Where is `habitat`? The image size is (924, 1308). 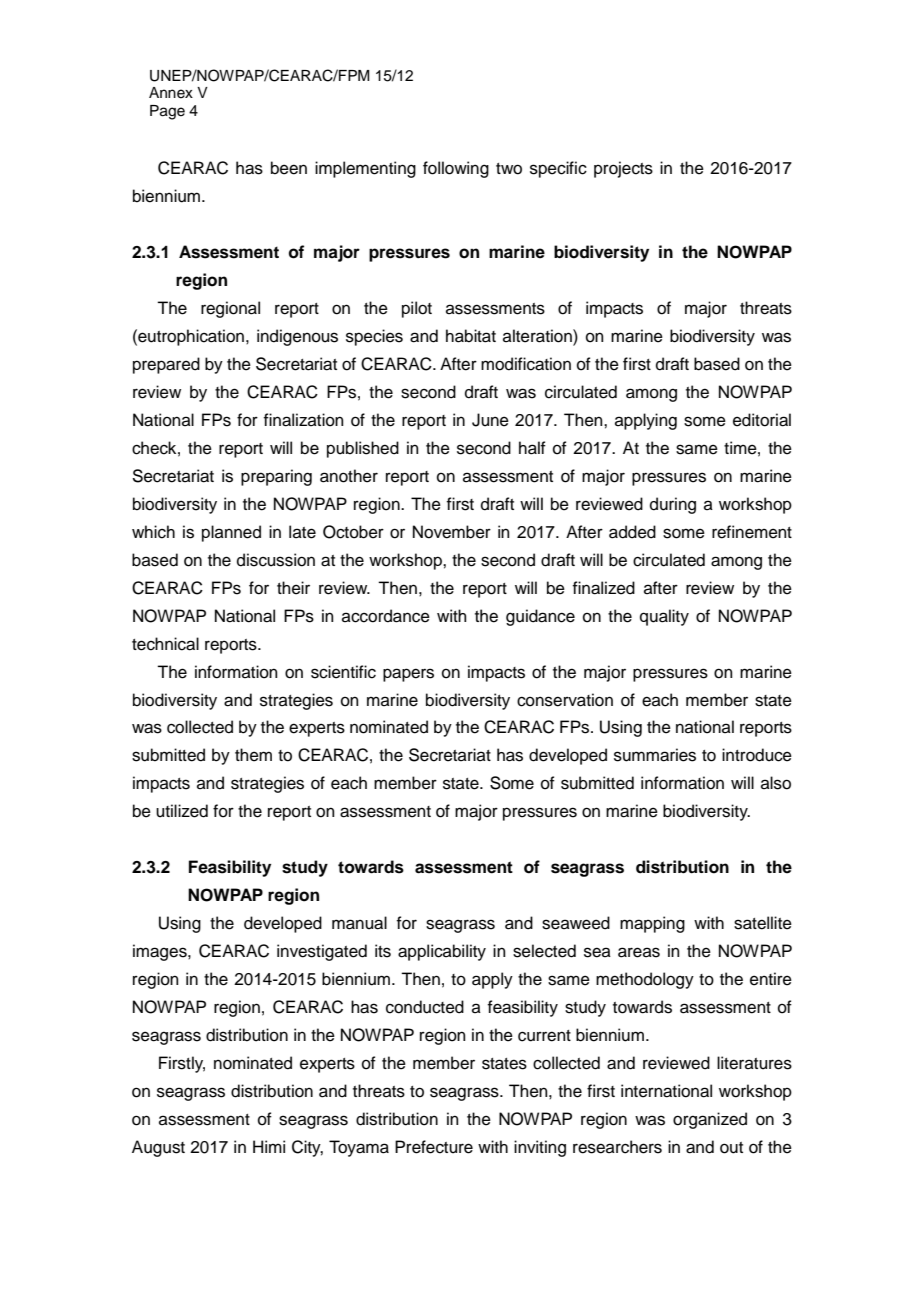 habitat is located at coordinates (471, 336).
